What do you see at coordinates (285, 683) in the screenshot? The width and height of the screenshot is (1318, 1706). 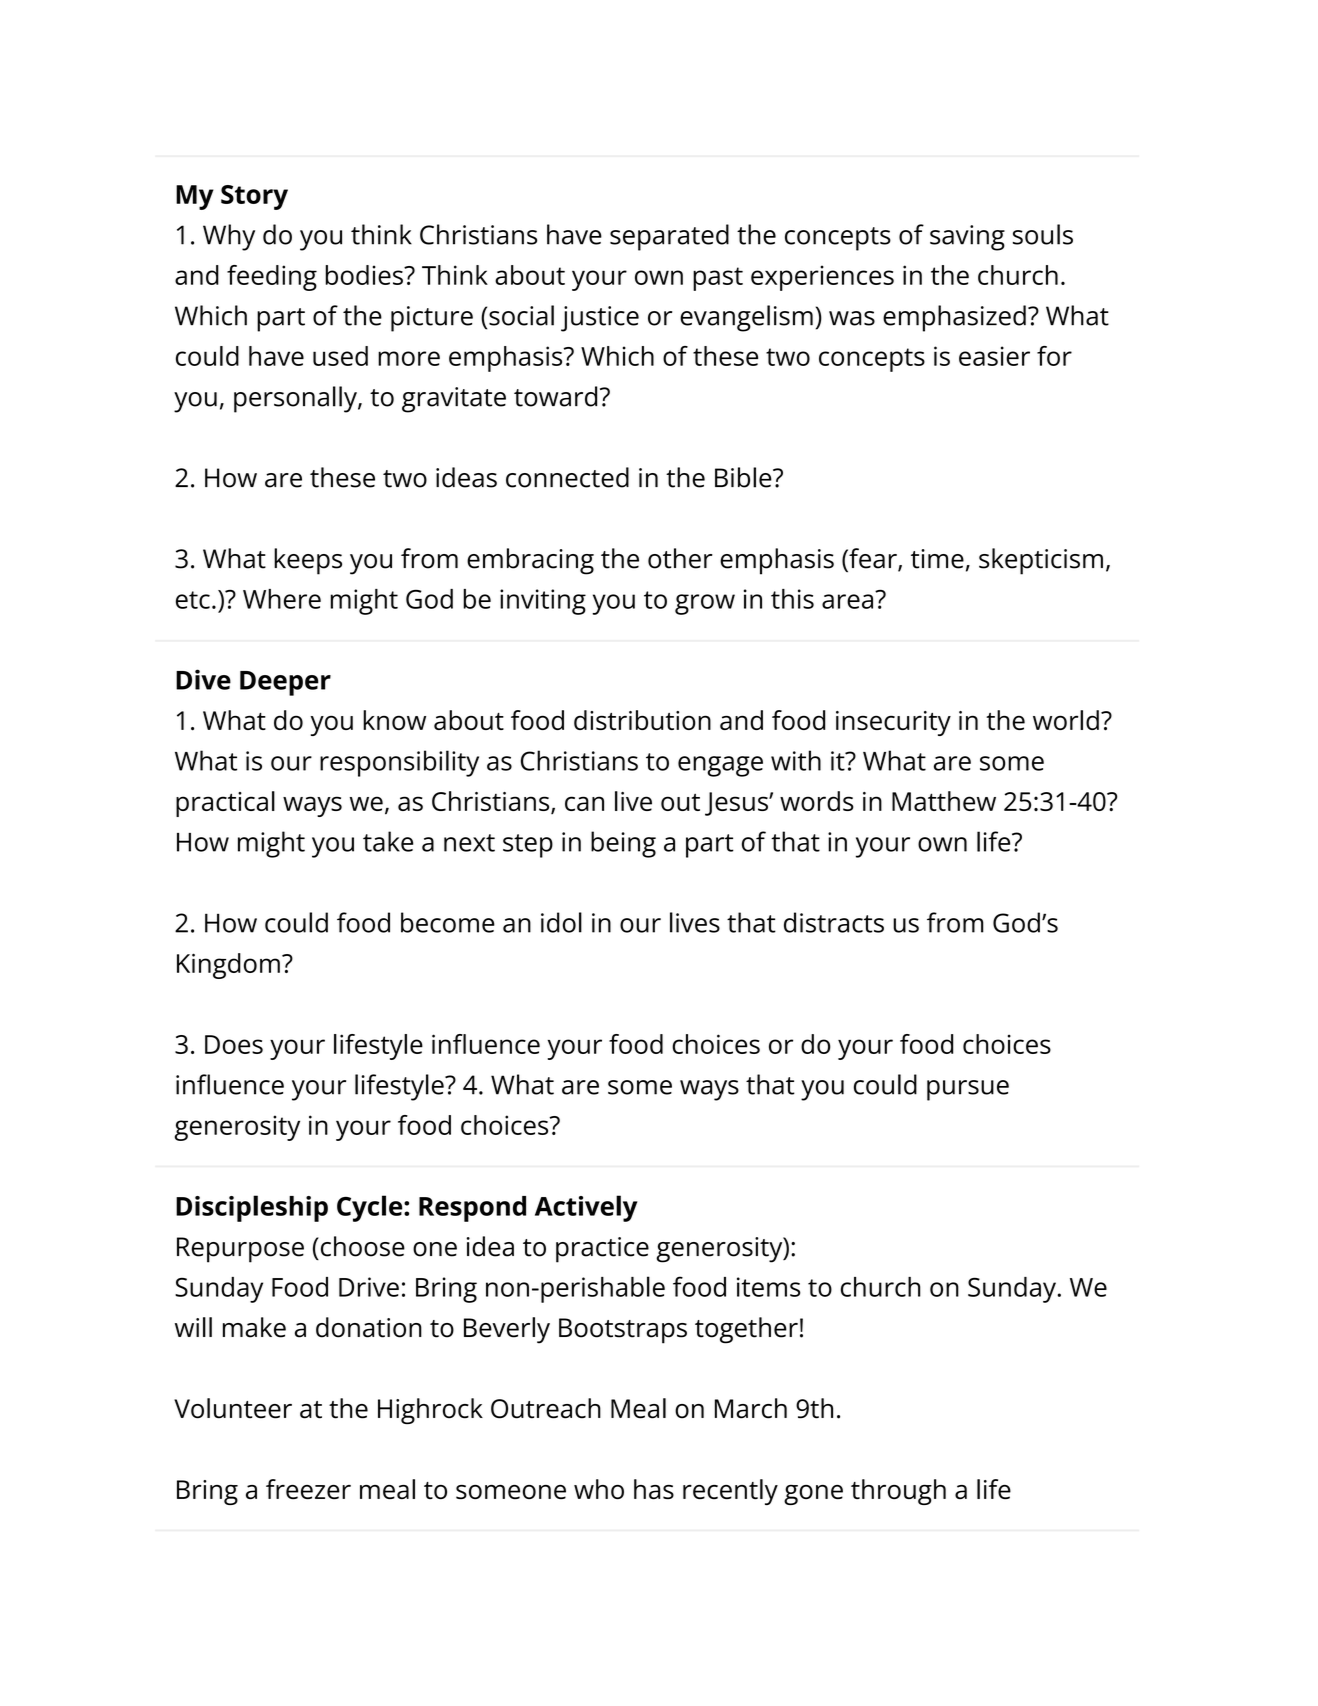 I see `Deeper` at bounding box center [285, 683].
